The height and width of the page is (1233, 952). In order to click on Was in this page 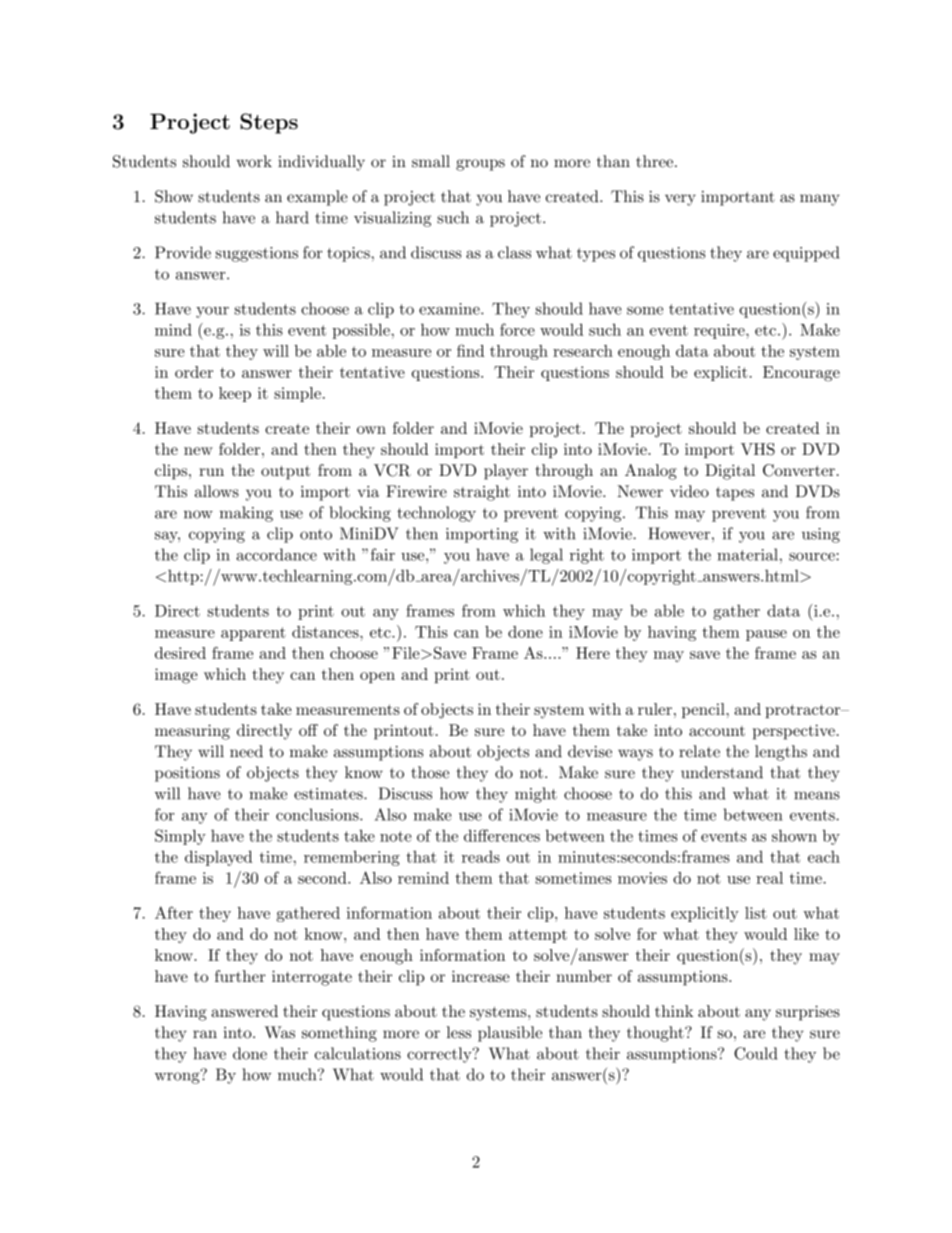, I will do `click(280, 1032)`.
